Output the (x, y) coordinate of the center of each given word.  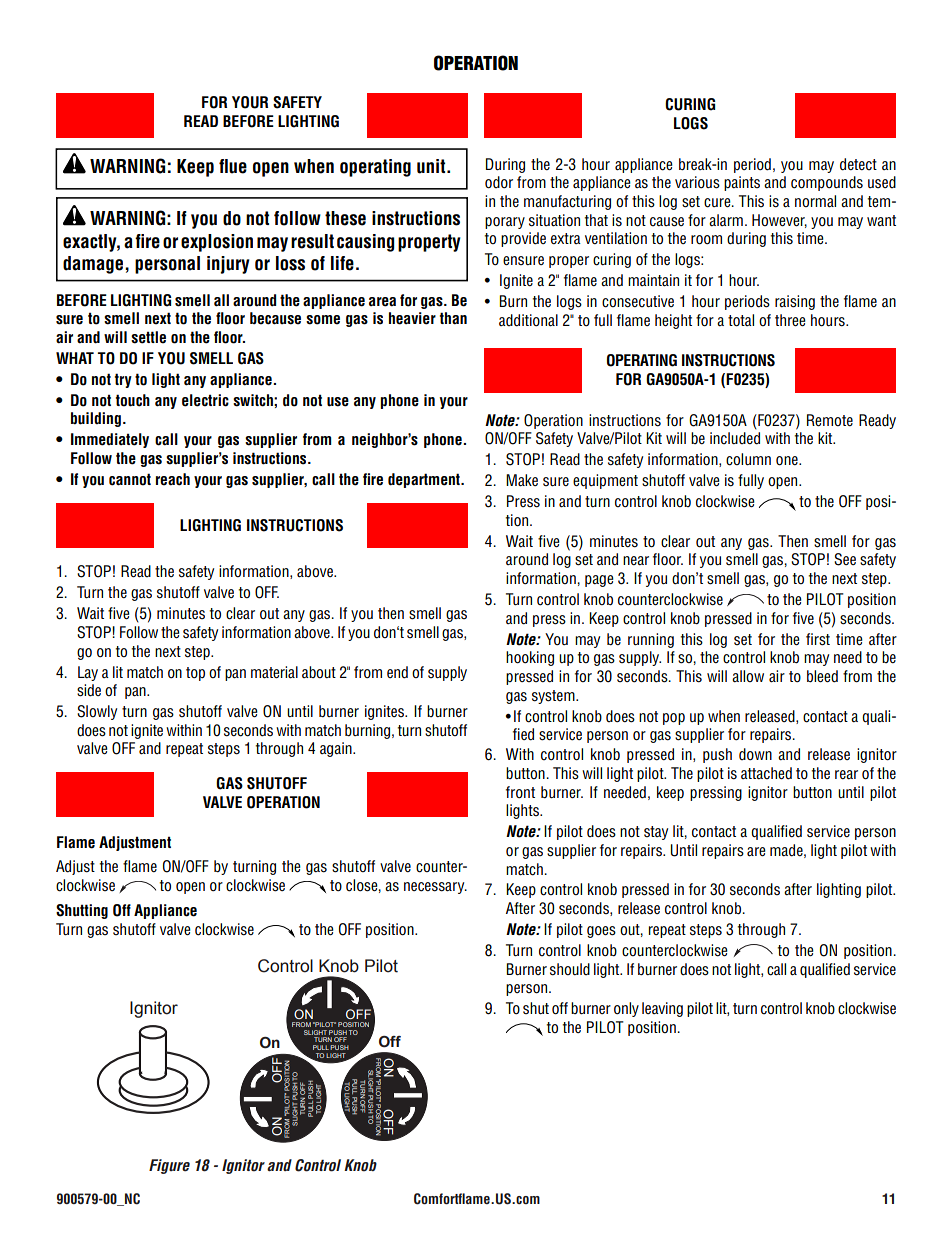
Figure (169, 1166)
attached (766, 773)
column (748, 459)
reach (173, 479)
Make (522, 480)
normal (815, 201)
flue (233, 166)
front (520, 792)
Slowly (97, 712)
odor (499, 182)
